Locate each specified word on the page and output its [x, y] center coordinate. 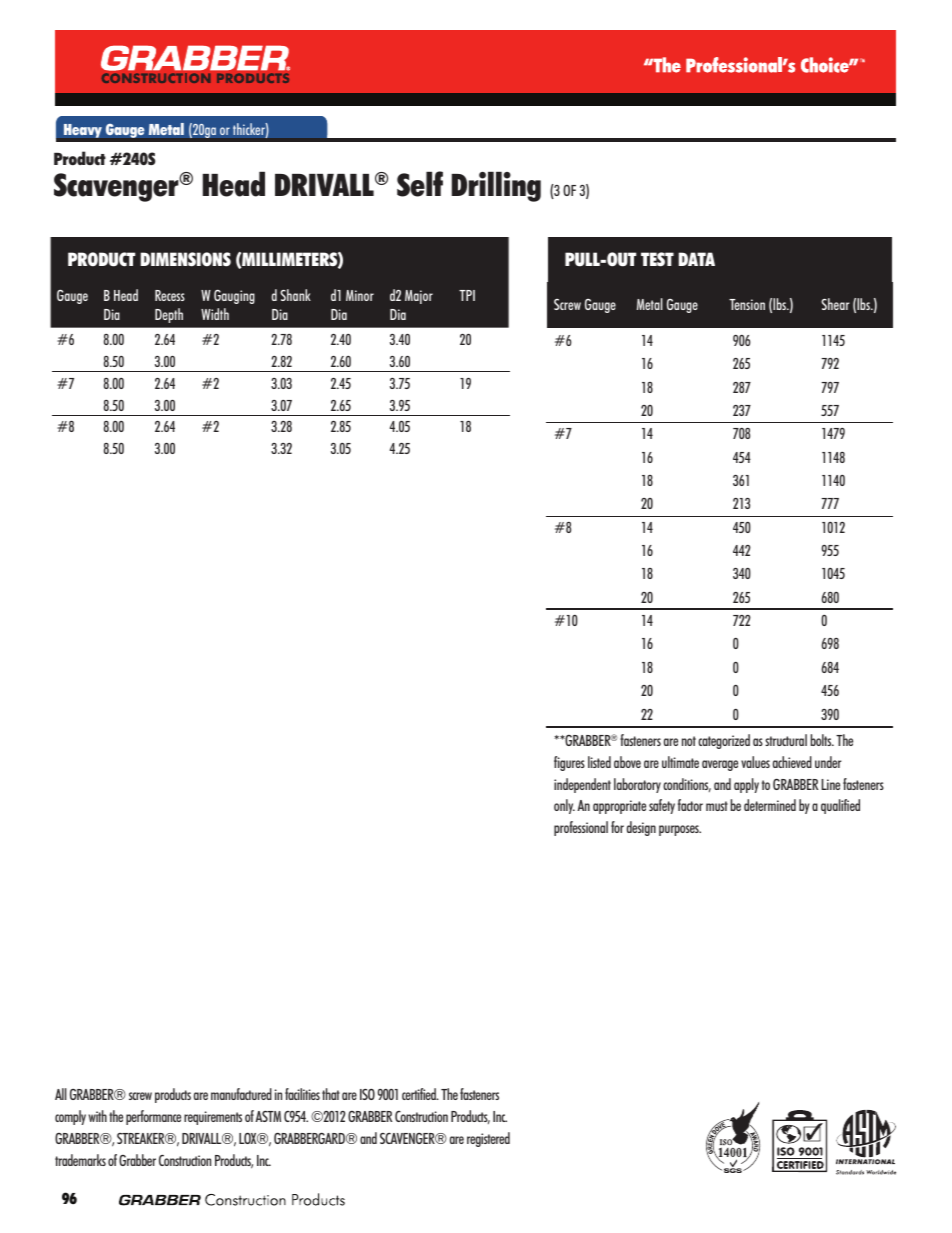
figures [569, 763]
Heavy [83, 131]
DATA [696, 259]
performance [153, 1117]
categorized [724, 741]
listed [599, 762]
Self [420, 184]
